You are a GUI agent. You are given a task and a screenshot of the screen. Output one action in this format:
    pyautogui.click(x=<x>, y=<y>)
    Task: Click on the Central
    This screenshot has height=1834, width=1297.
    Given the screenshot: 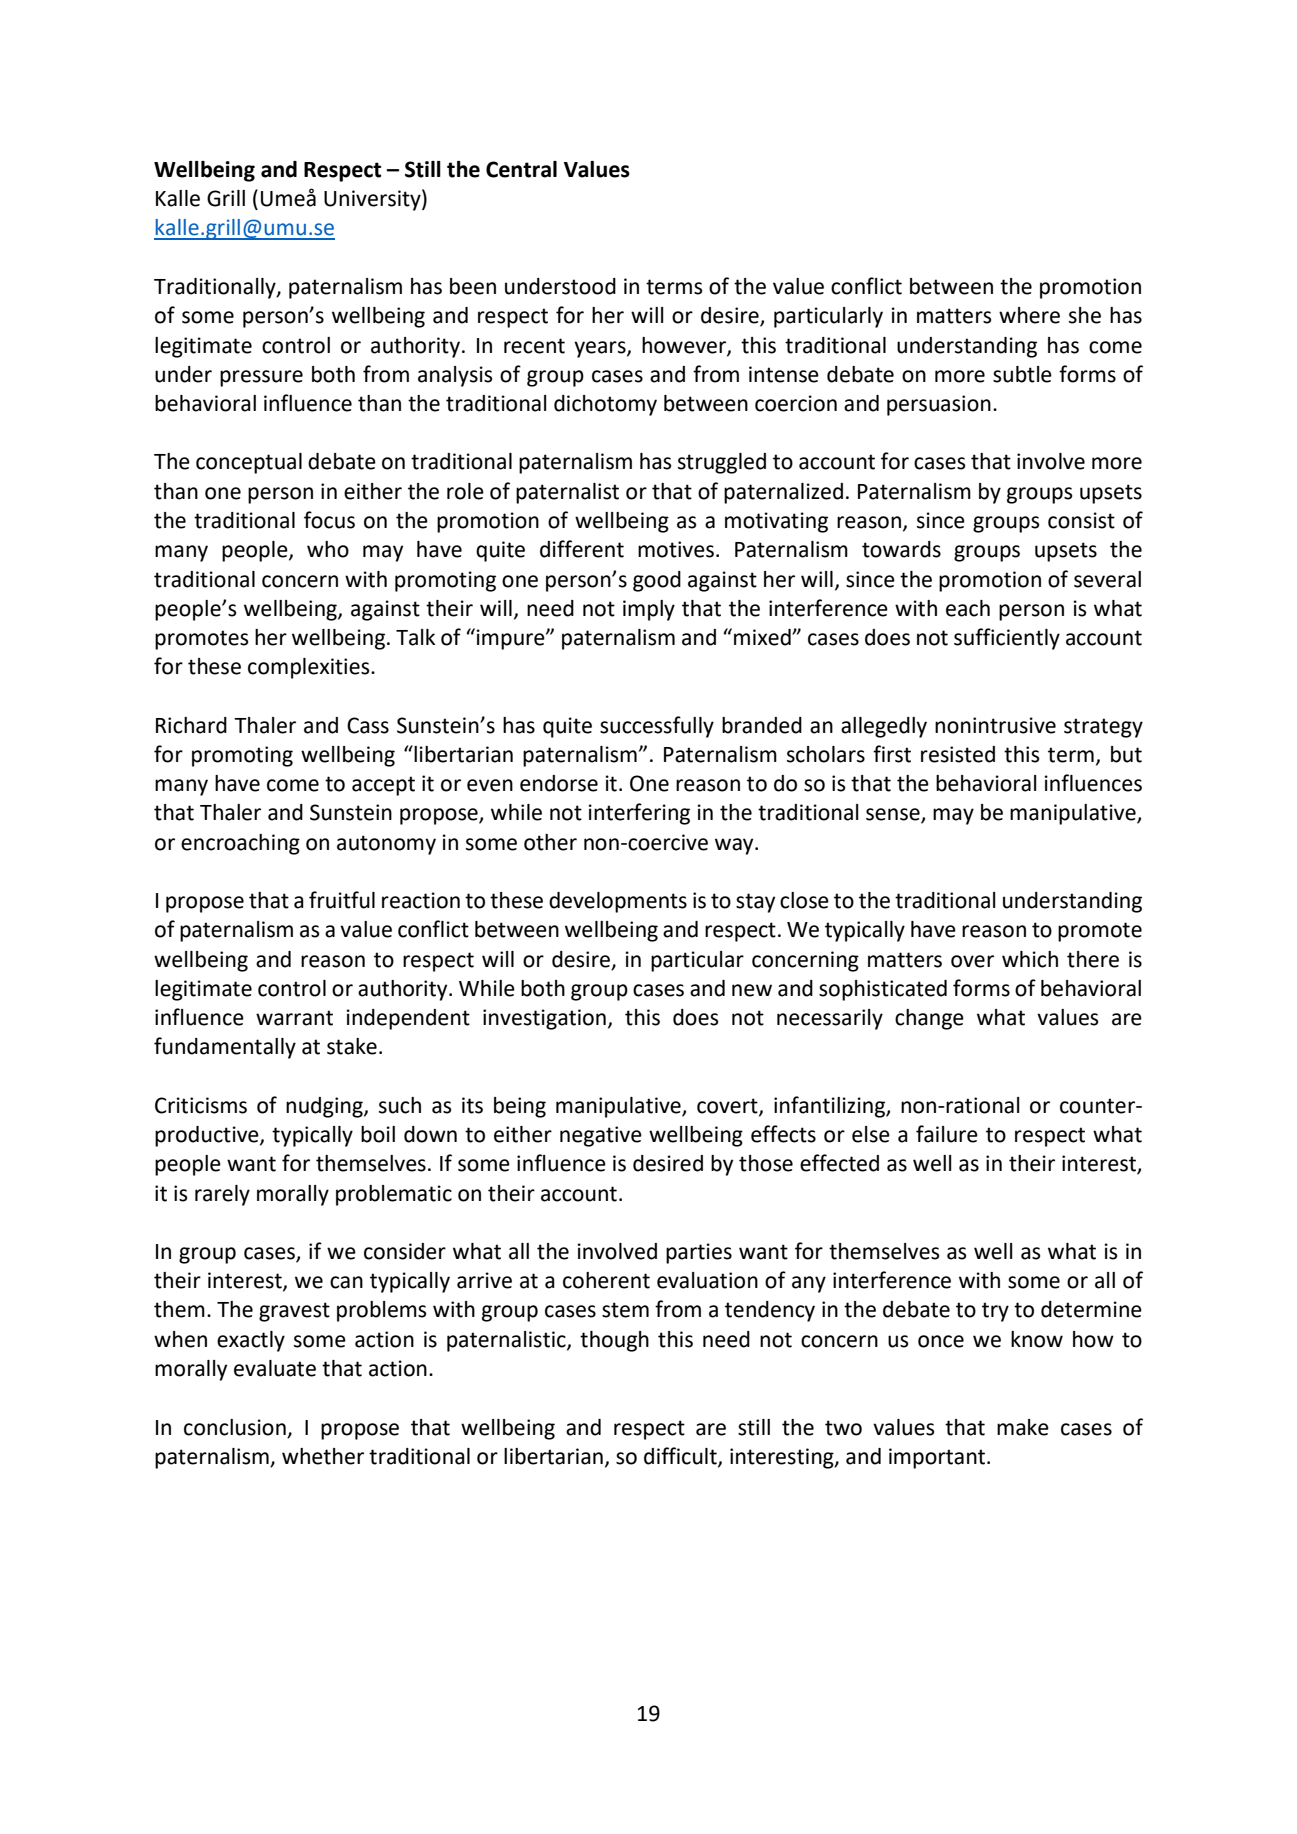 What is the action you would take?
    pyautogui.click(x=521, y=169)
